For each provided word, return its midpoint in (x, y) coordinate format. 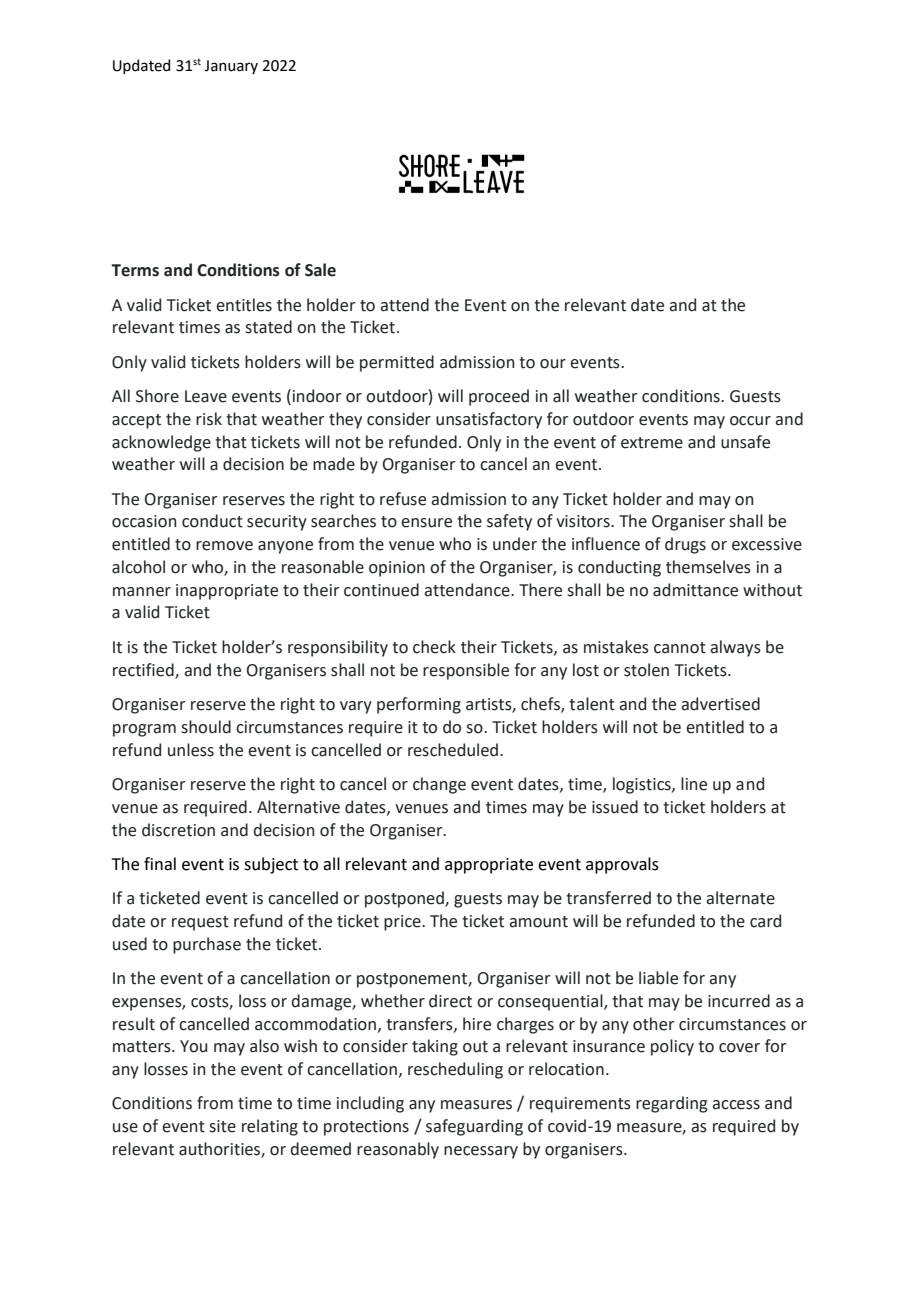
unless (191, 750)
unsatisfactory (489, 420)
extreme (652, 443)
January (231, 67)
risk (209, 419)
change (439, 785)
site (222, 1126)
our (553, 364)
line (694, 784)
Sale (320, 270)
